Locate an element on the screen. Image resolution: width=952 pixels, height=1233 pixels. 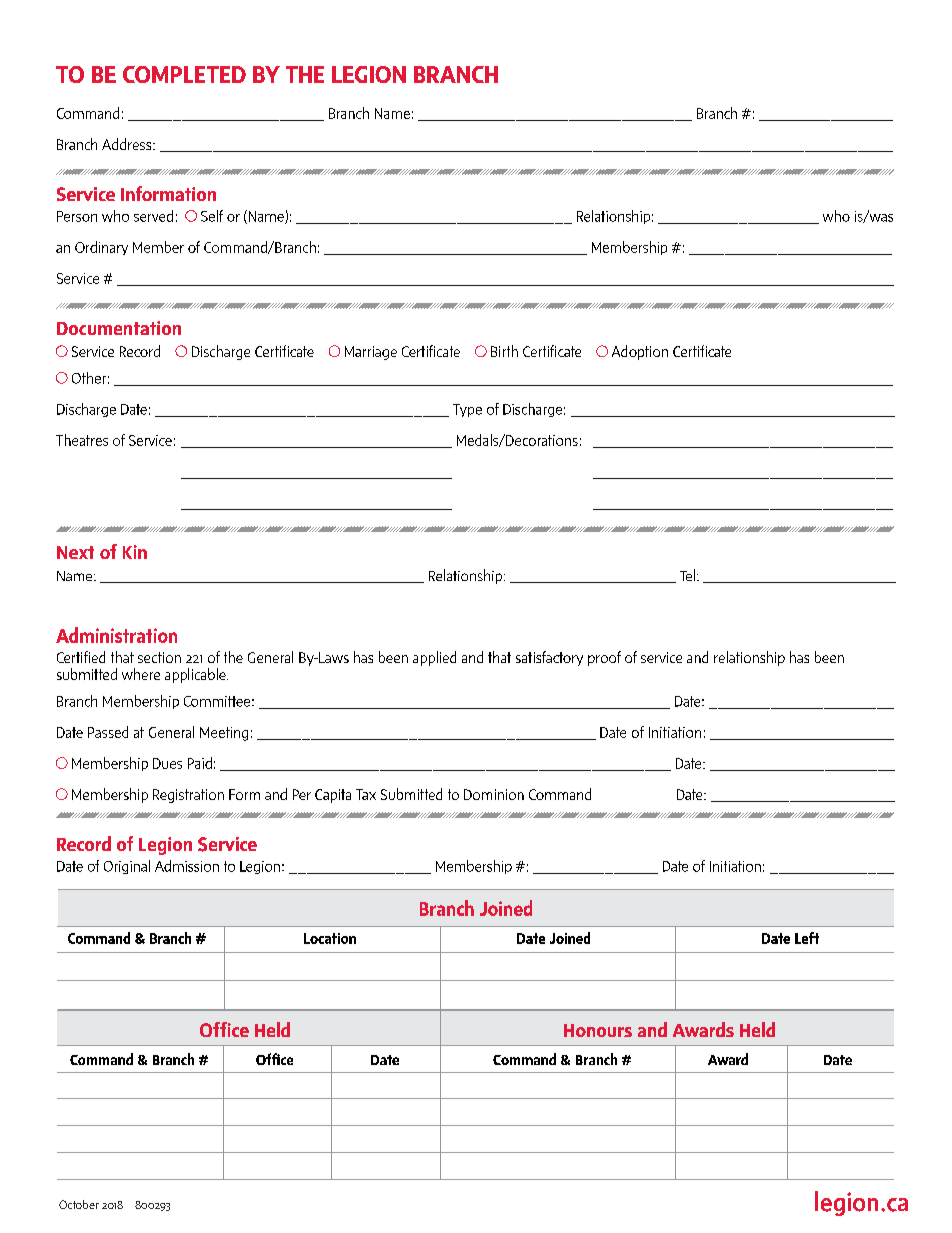
section is located at coordinates (159, 657).
